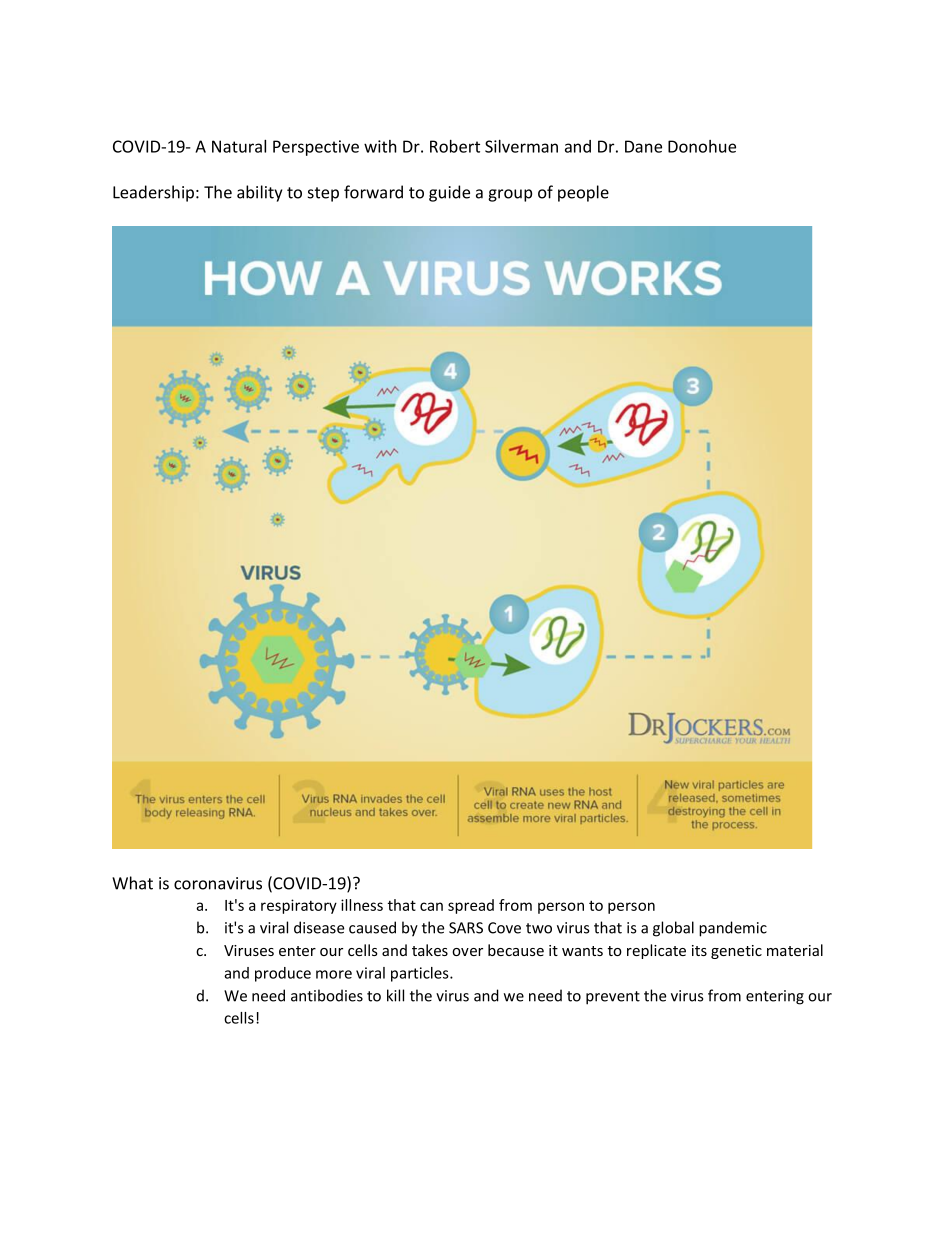  Describe the element at coordinates (471, 906) in the document. I see `spread` at that location.
